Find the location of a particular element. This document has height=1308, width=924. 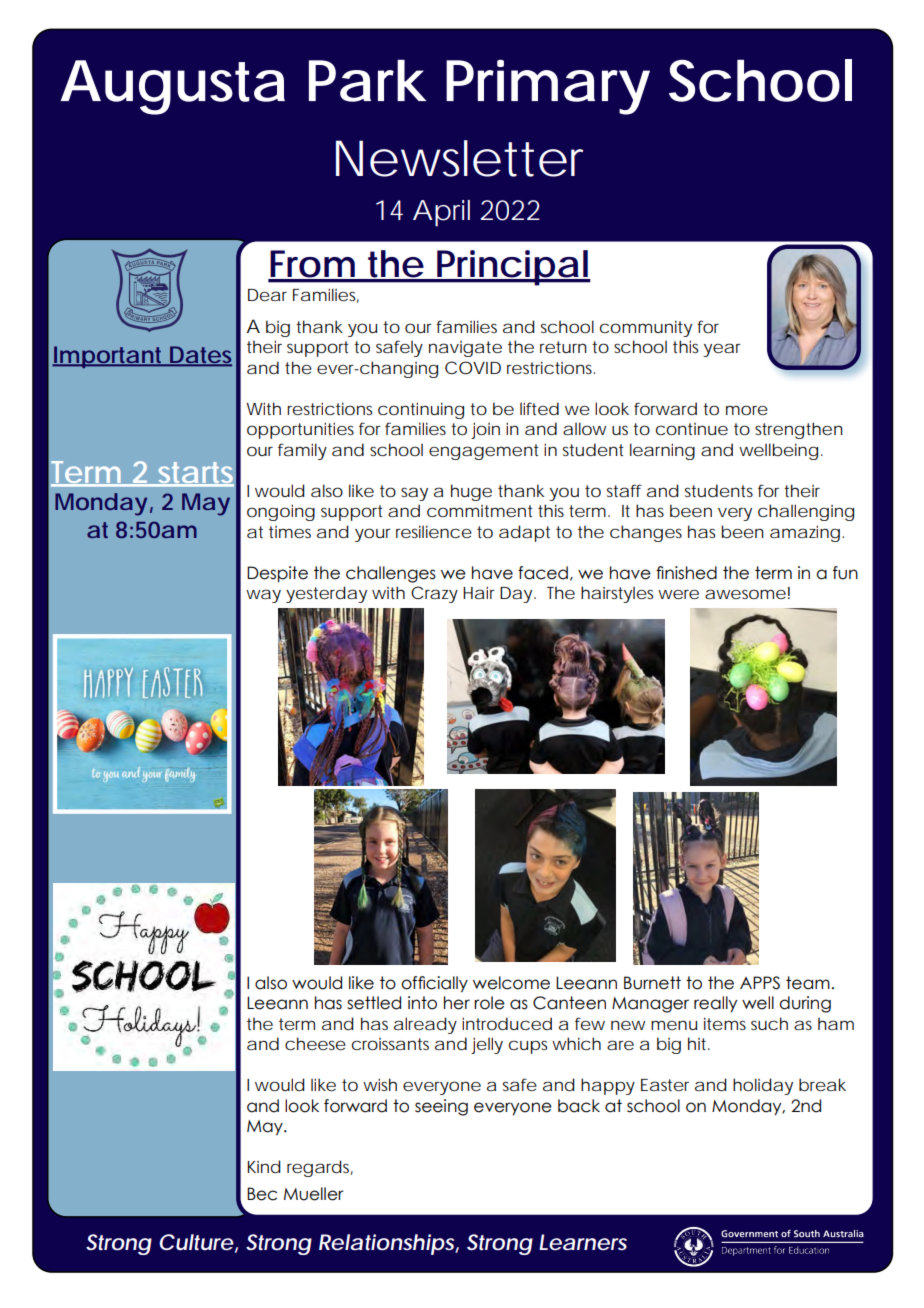

community is located at coordinates (646, 329).
